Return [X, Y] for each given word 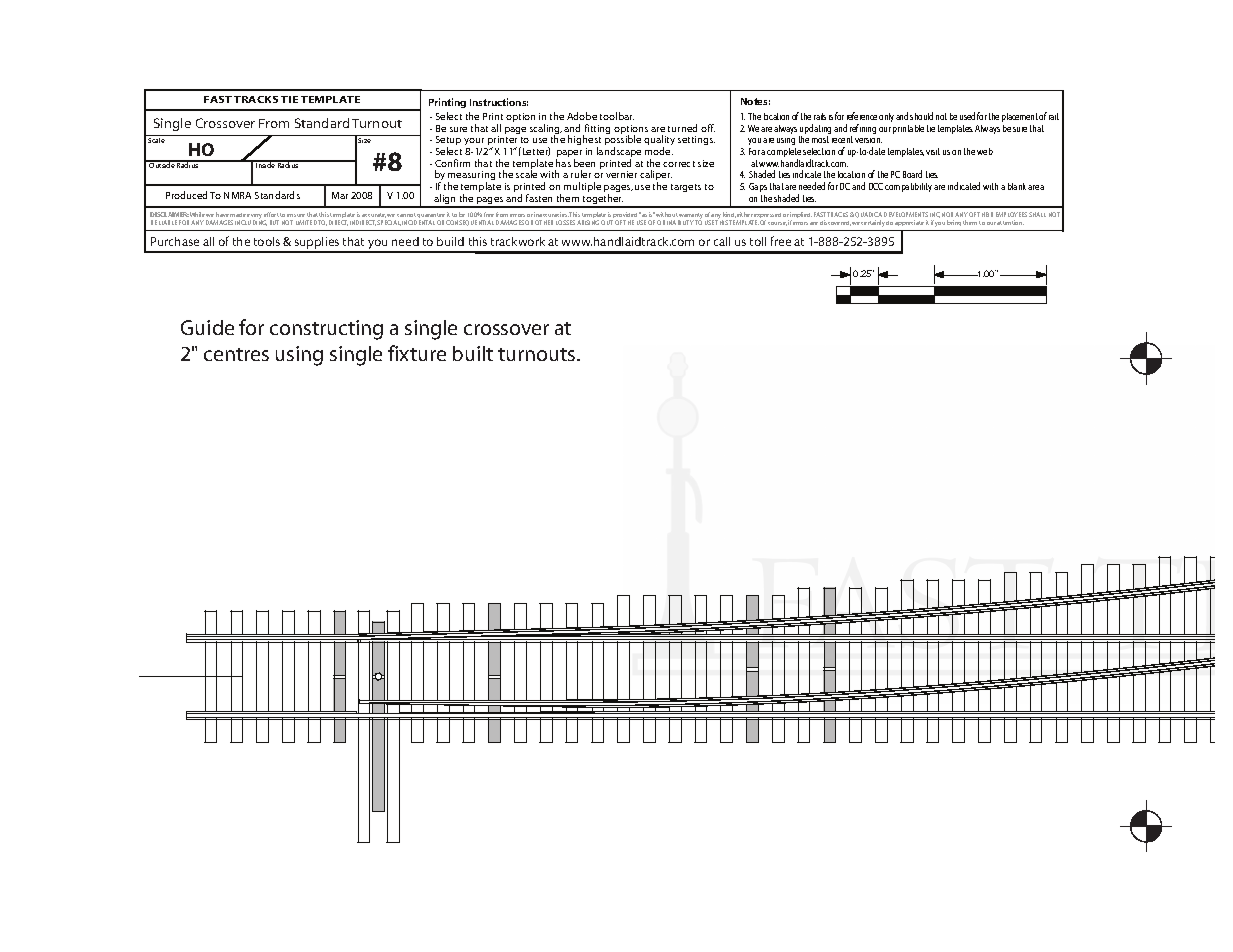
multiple [582, 187]
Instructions [499, 102]
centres [236, 354]
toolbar [617, 116]
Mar [340, 195]
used [967, 116]
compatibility [908, 187]
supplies [317, 244]
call [722, 241]
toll [758, 241]
